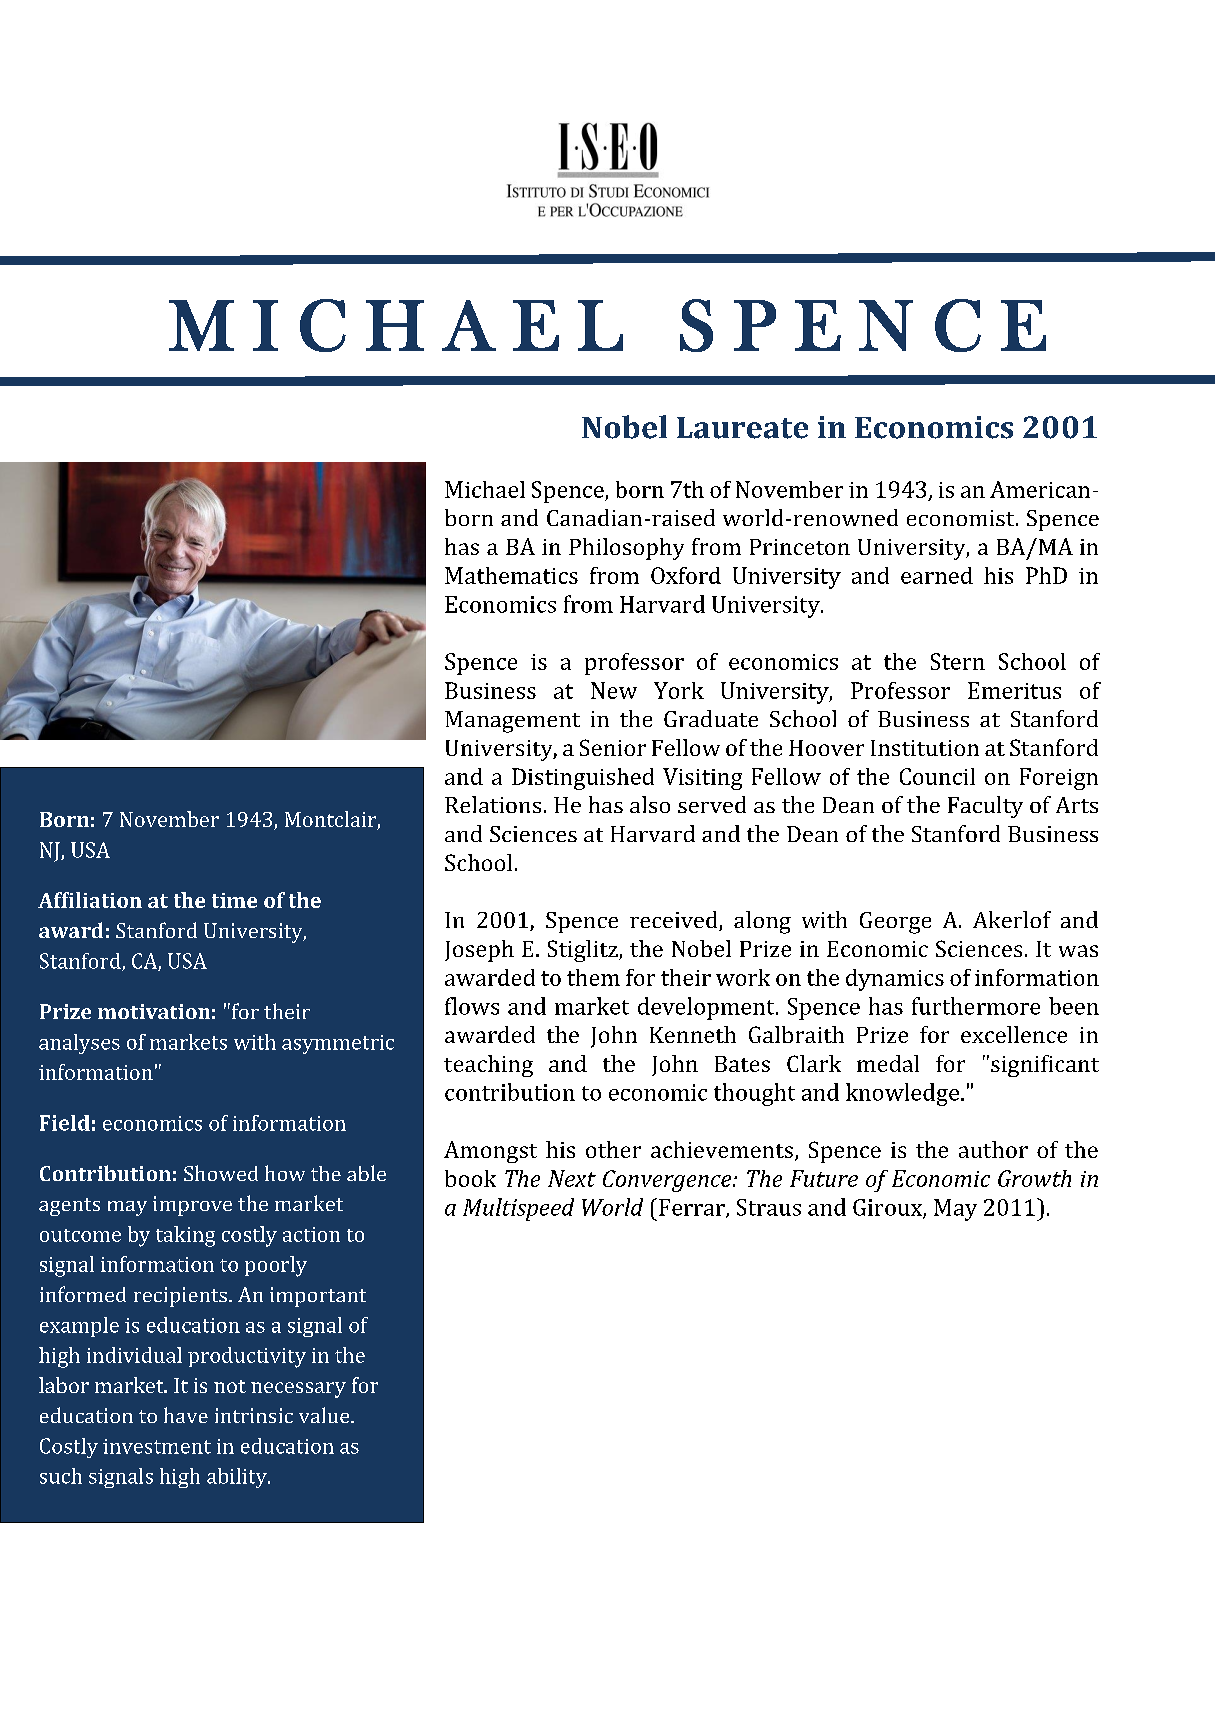 This image has width=1215, height=1718. I want to click on Philosophy, so click(626, 549).
